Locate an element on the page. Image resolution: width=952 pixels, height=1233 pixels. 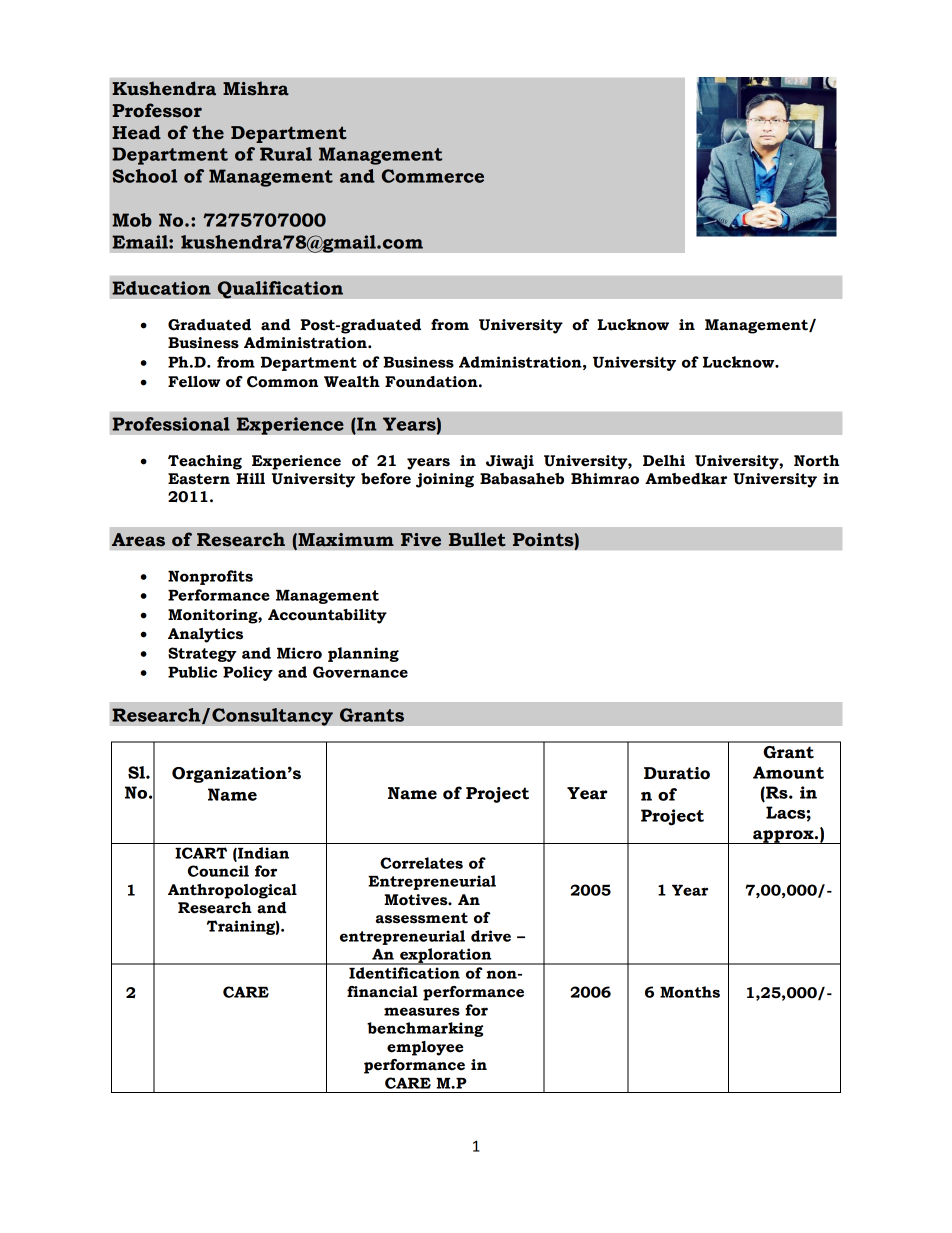
Delhi is located at coordinates (664, 461).
